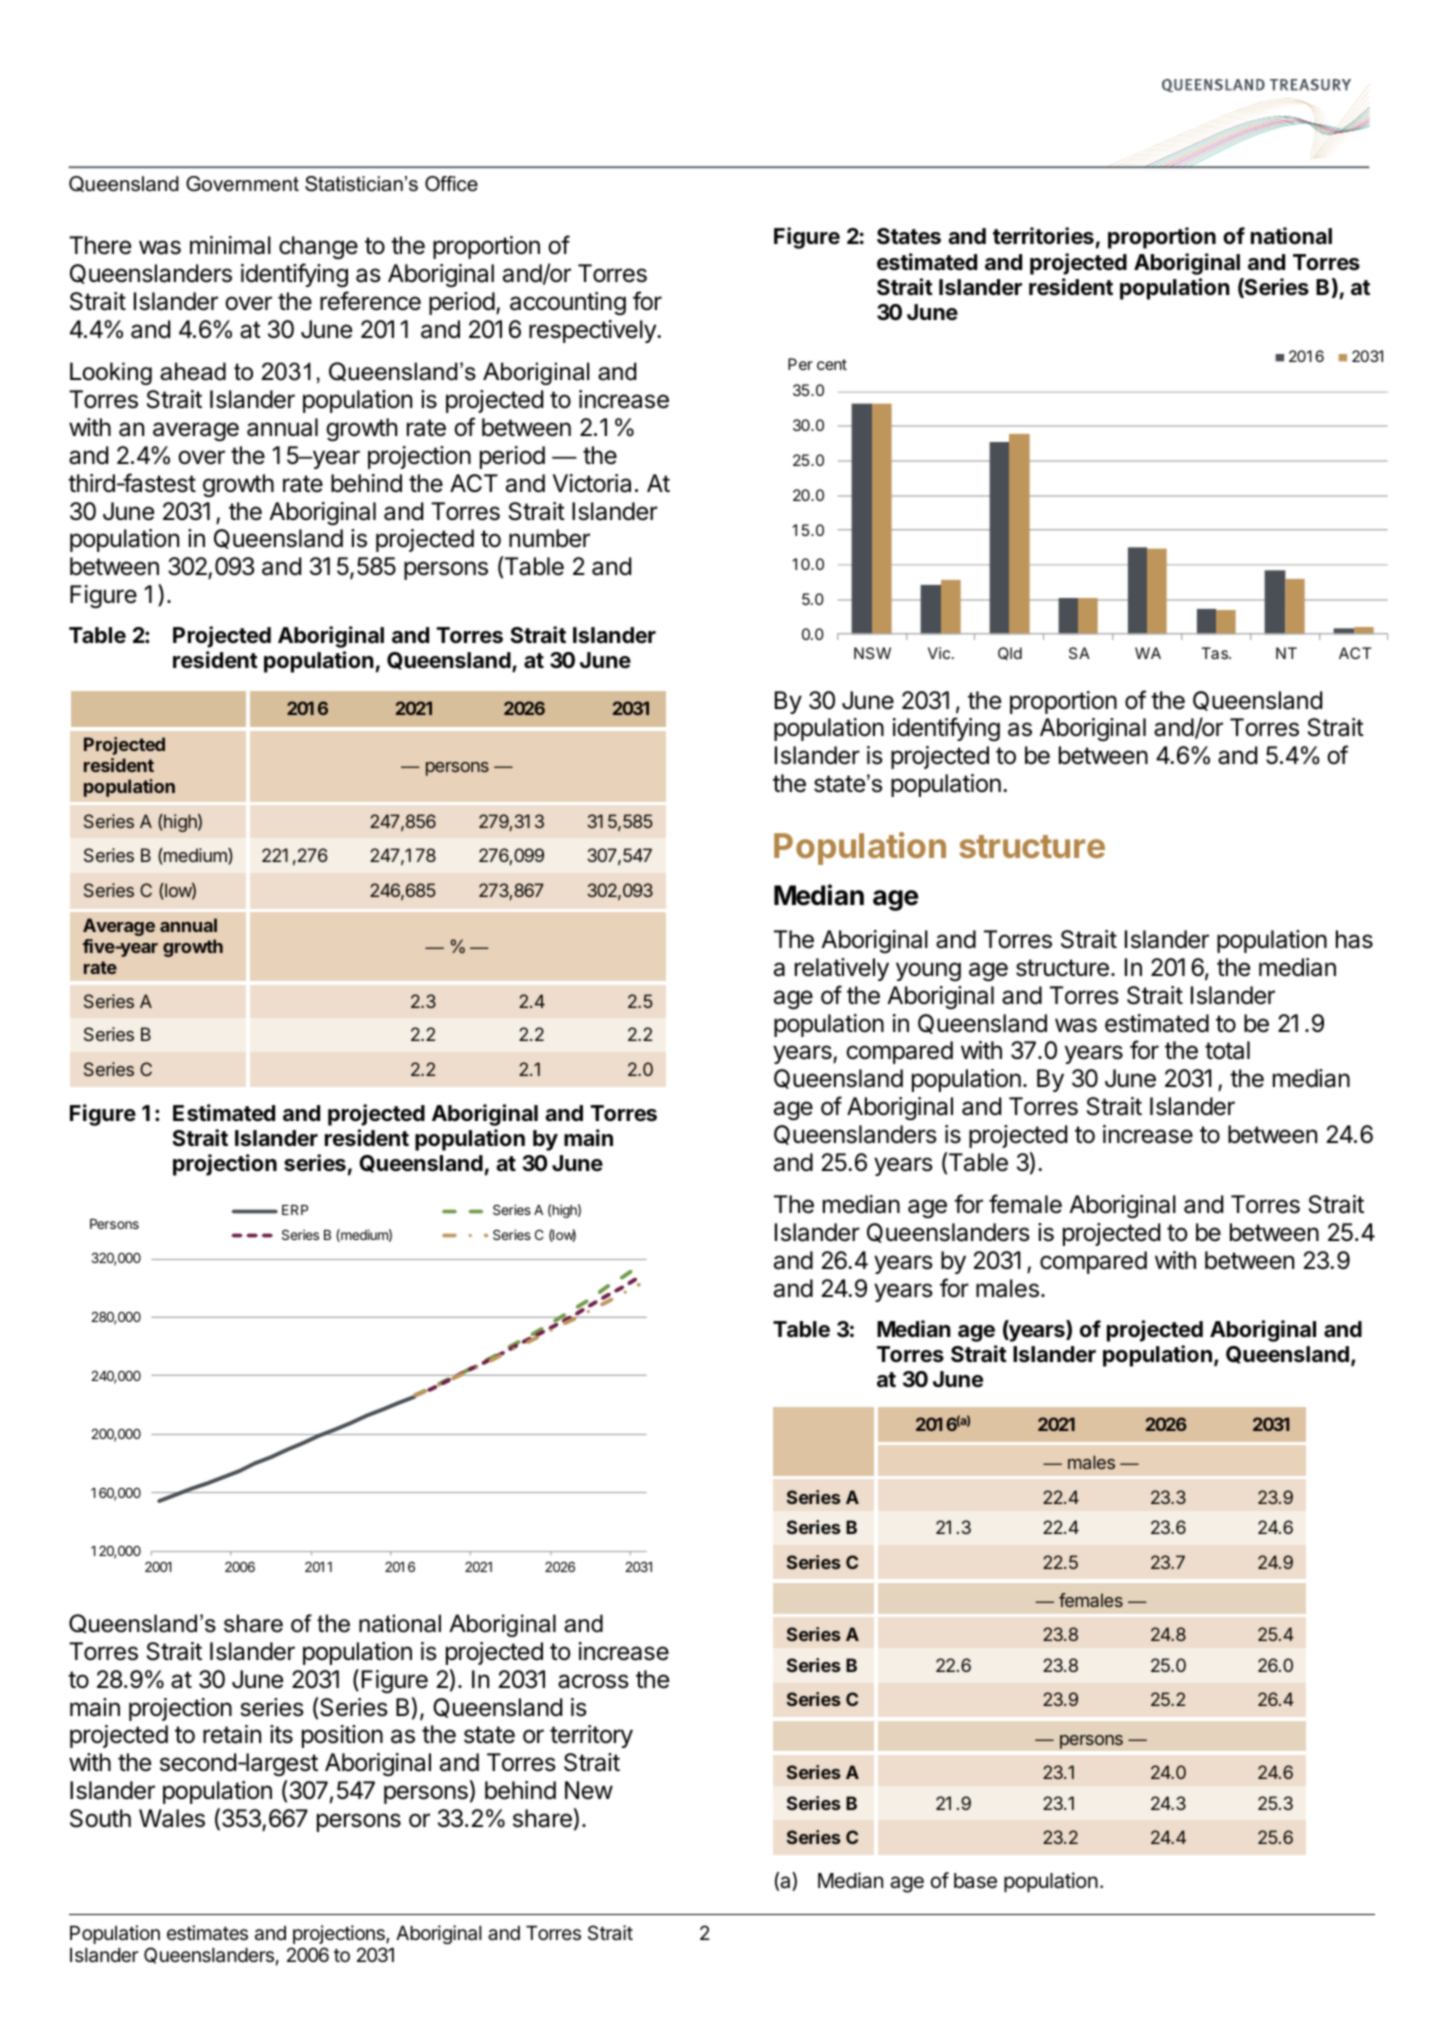 Image resolution: width=1443 pixels, height=2041 pixels. What do you see at coordinates (1043, 236) in the image?
I see `territories` at bounding box center [1043, 236].
